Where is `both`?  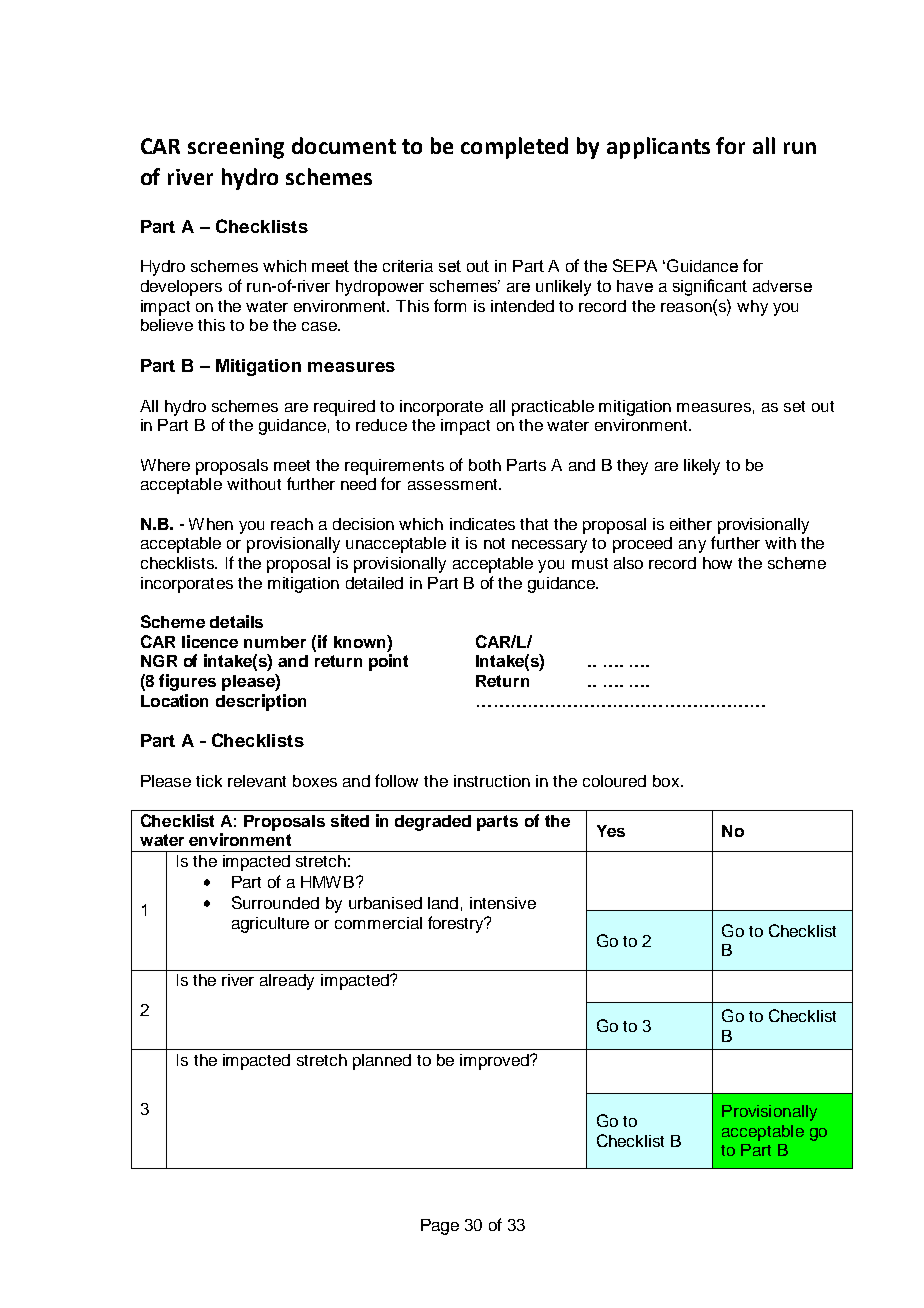
both is located at coordinates (485, 465).
